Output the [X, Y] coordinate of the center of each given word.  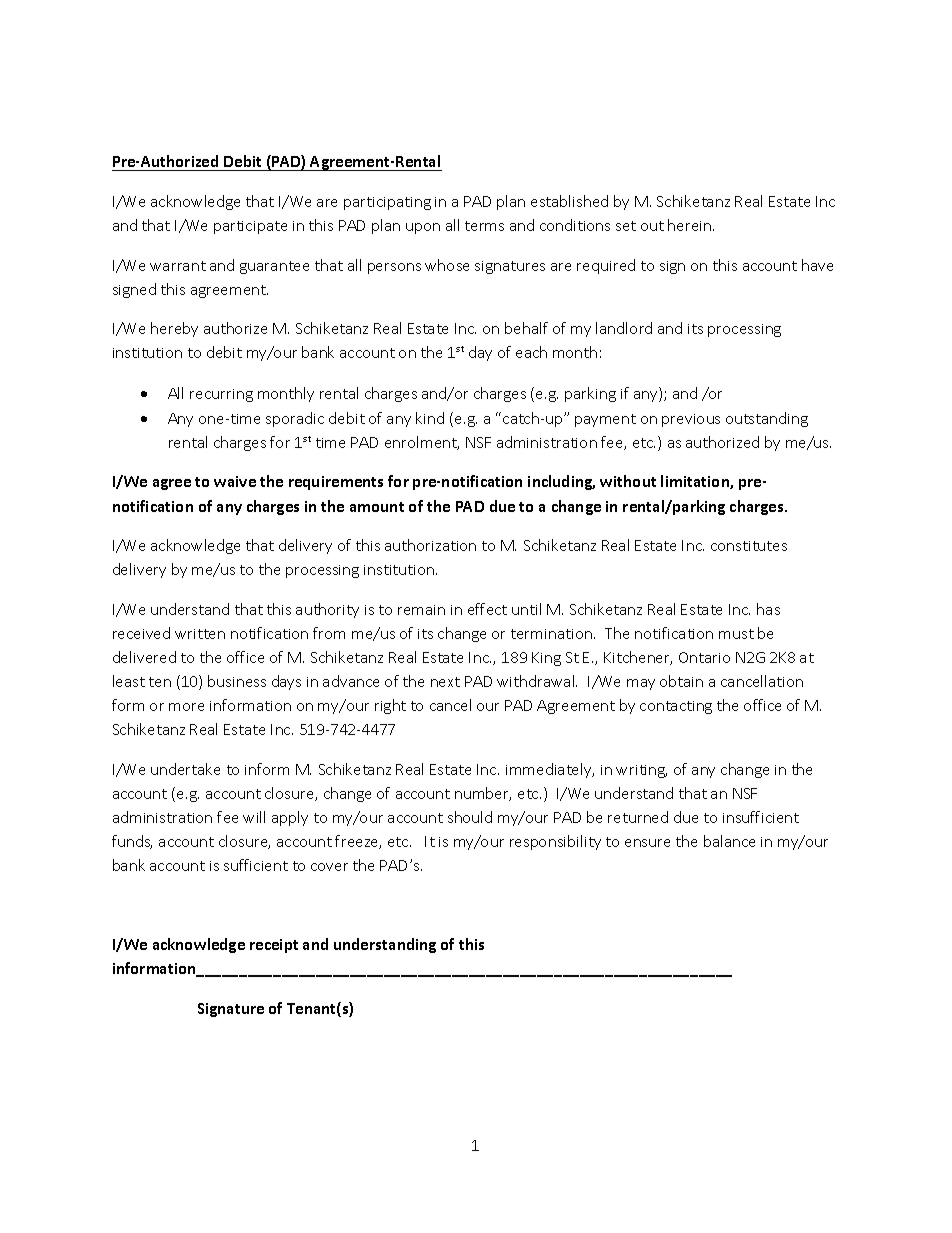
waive [235, 481]
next [445, 682]
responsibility [555, 842]
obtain [681, 681]
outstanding [767, 419]
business [237, 681]
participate [250, 227]
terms [484, 226]
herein [691, 225]
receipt [274, 946]
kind [430, 418]
